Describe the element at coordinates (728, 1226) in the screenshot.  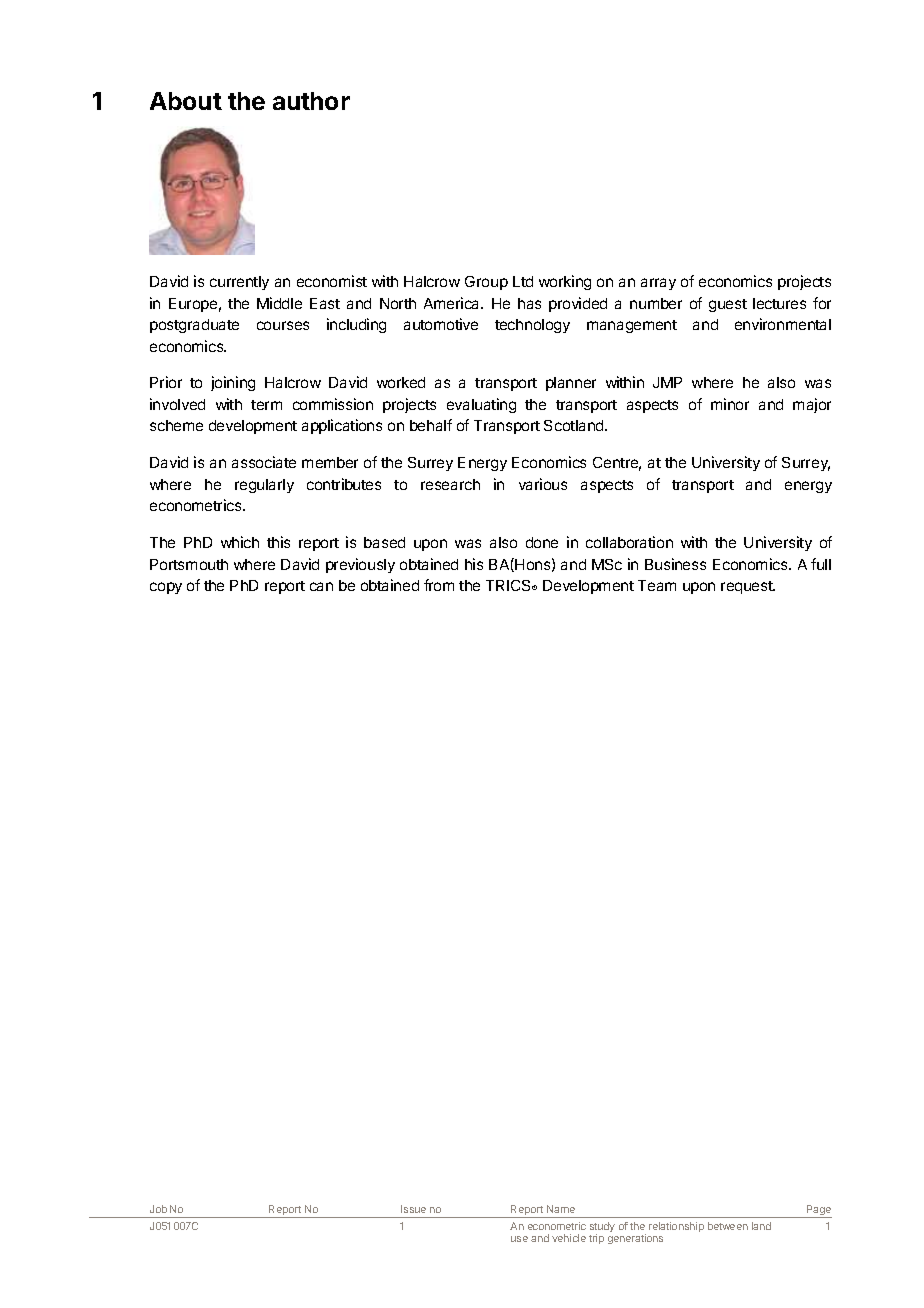
I see `between` at that location.
